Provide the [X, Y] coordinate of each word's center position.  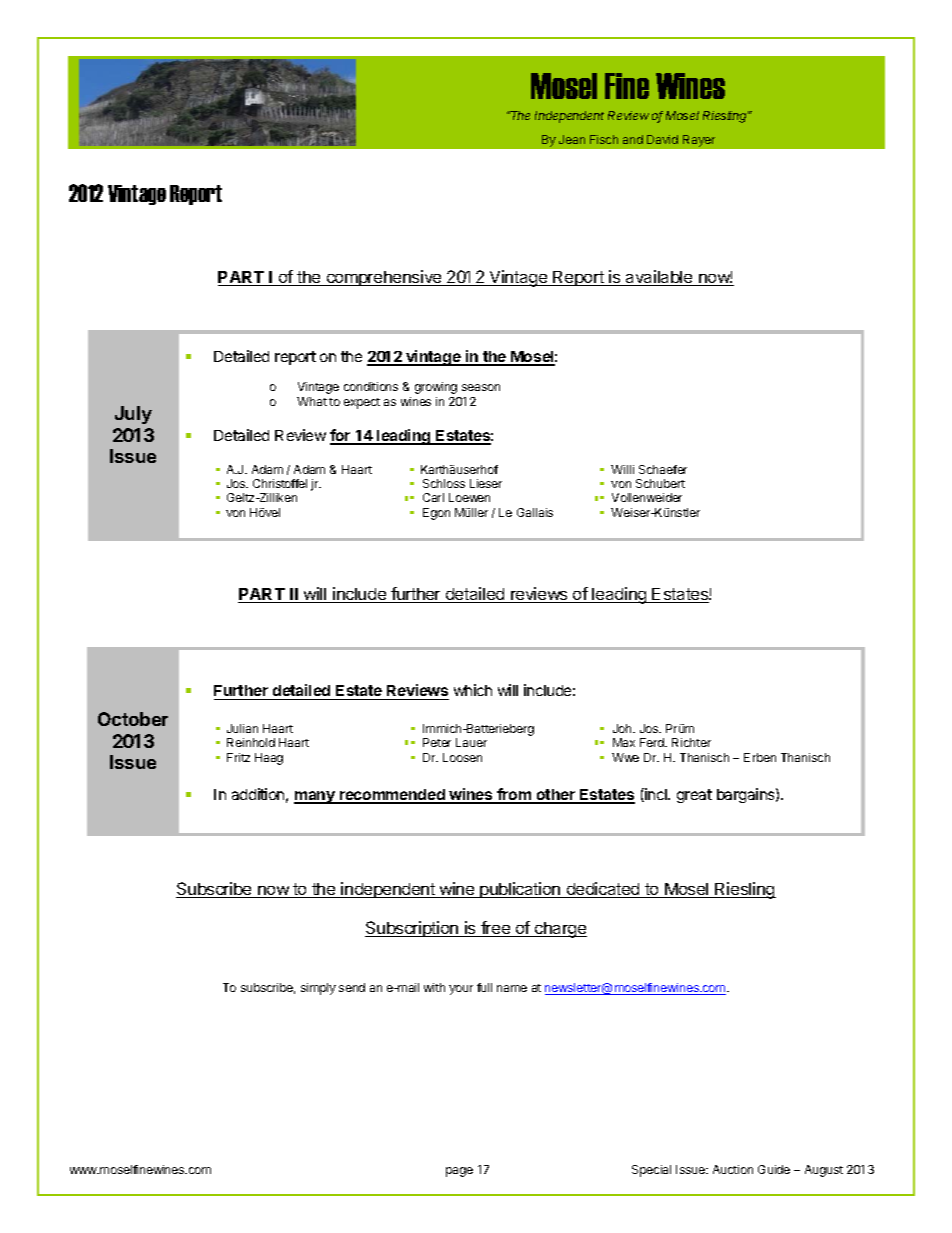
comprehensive [384, 278]
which [473, 690]
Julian [242, 728]
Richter [691, 742]
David [662, 139]
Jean [572, 139]
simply [318, 989]
